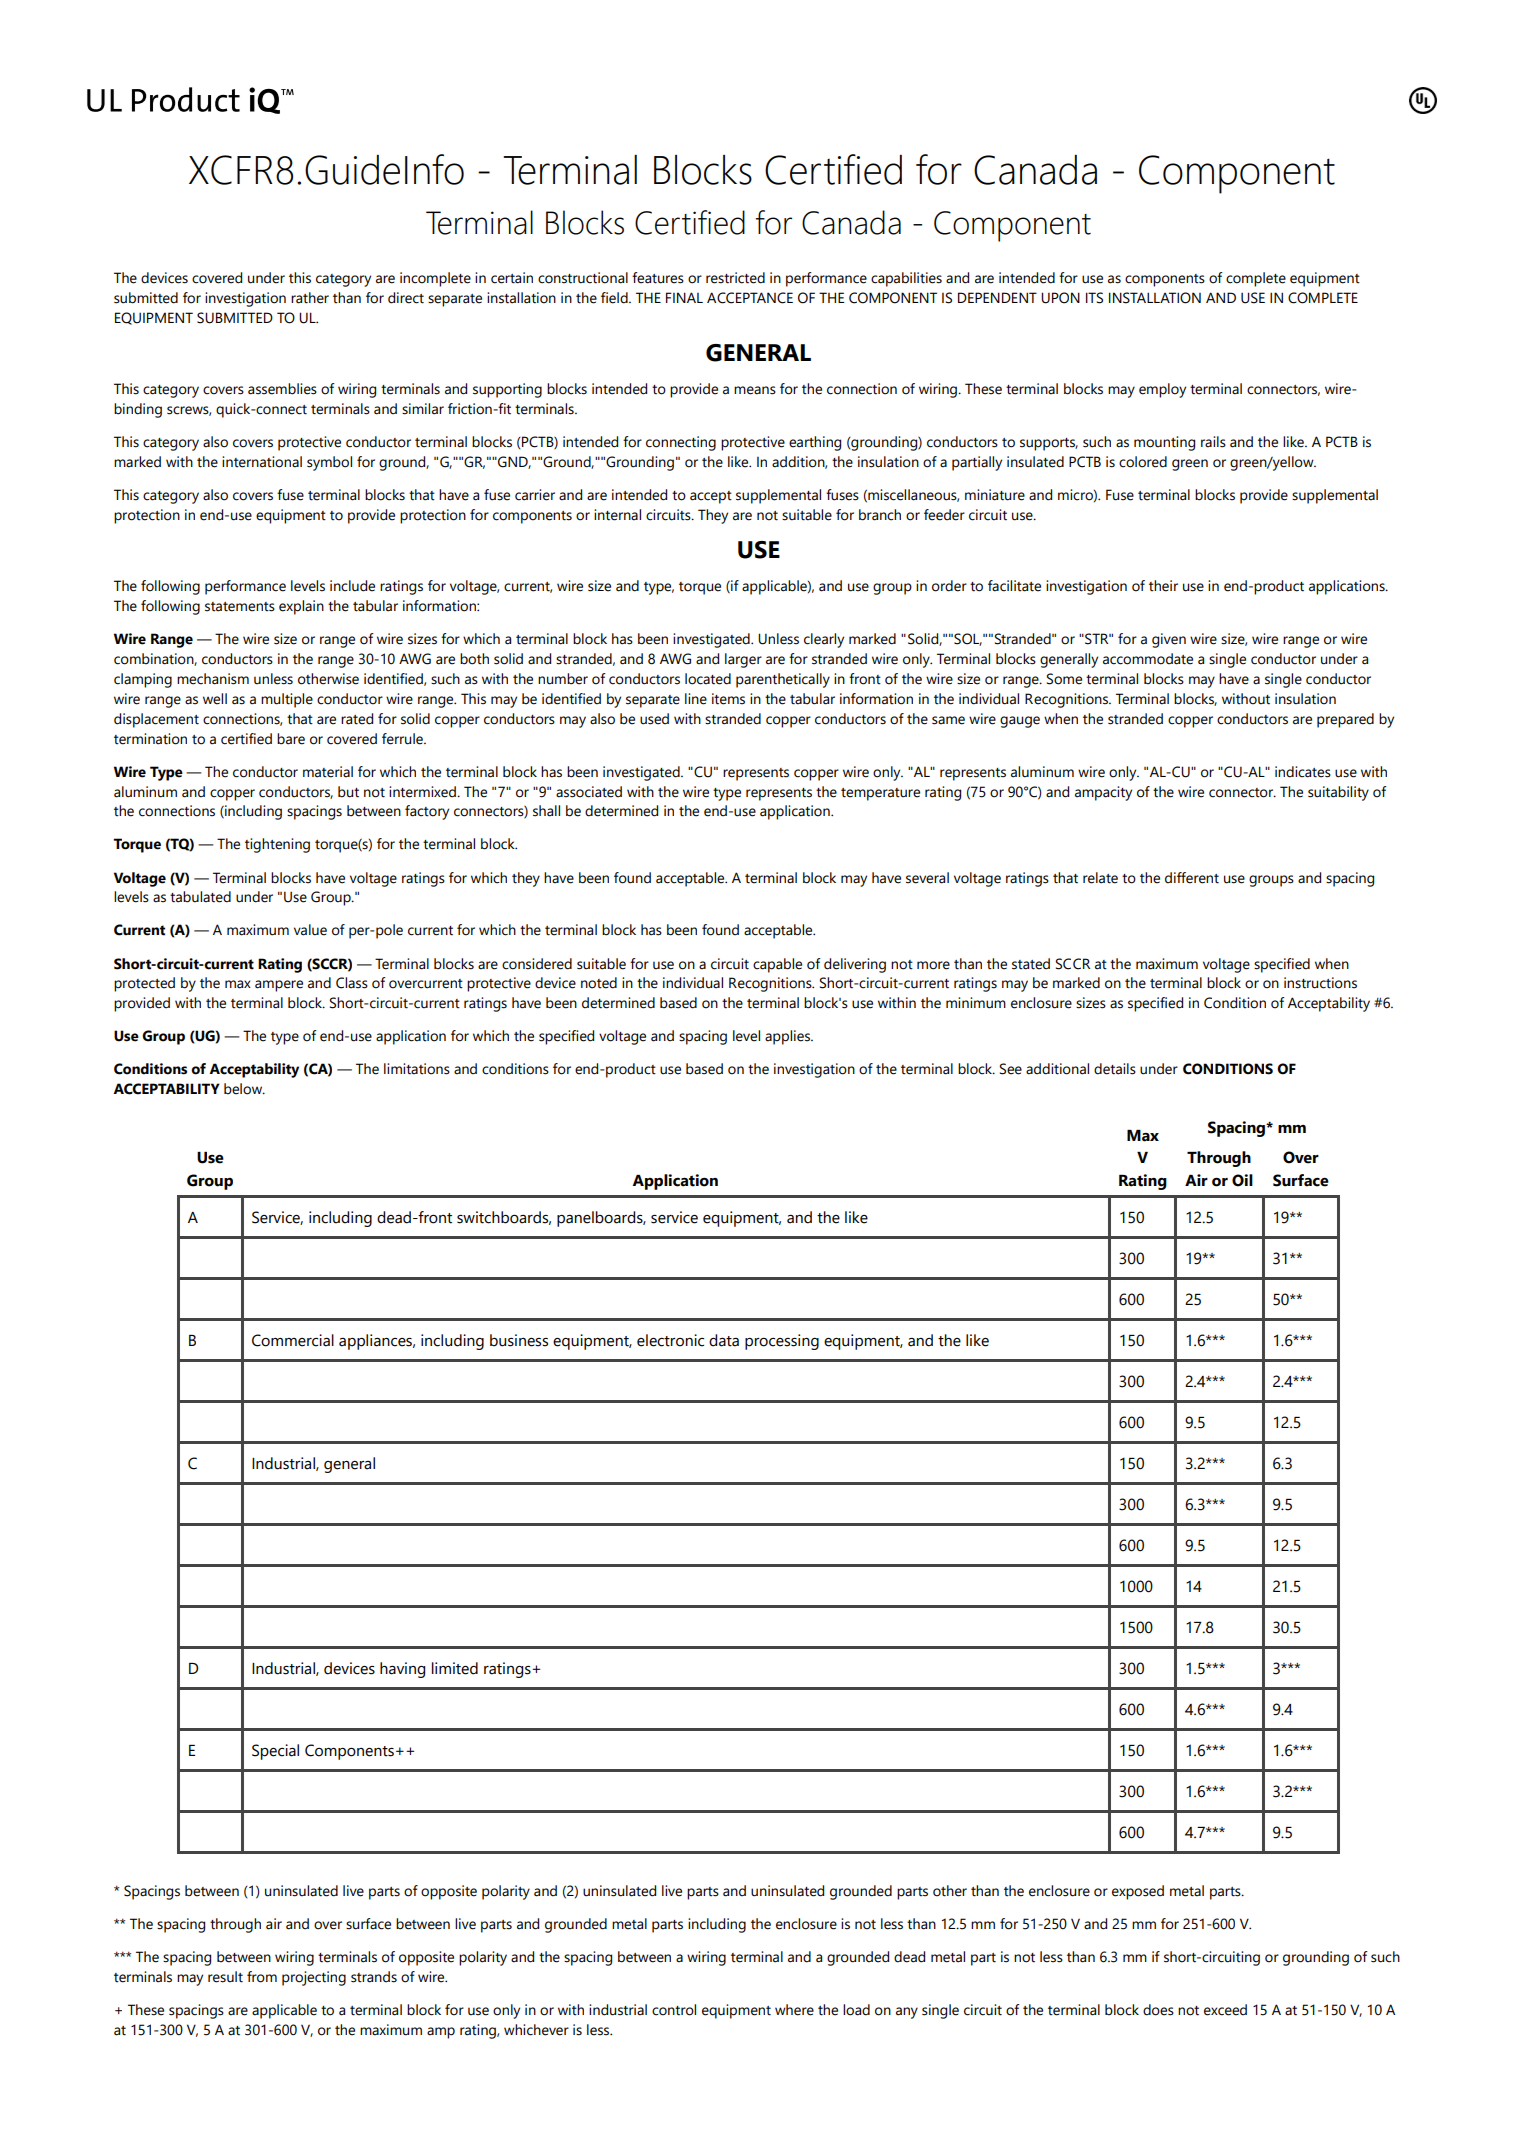 This page has height=2155, width=1523. I want to click on Oil, so click(1242, 1180).
